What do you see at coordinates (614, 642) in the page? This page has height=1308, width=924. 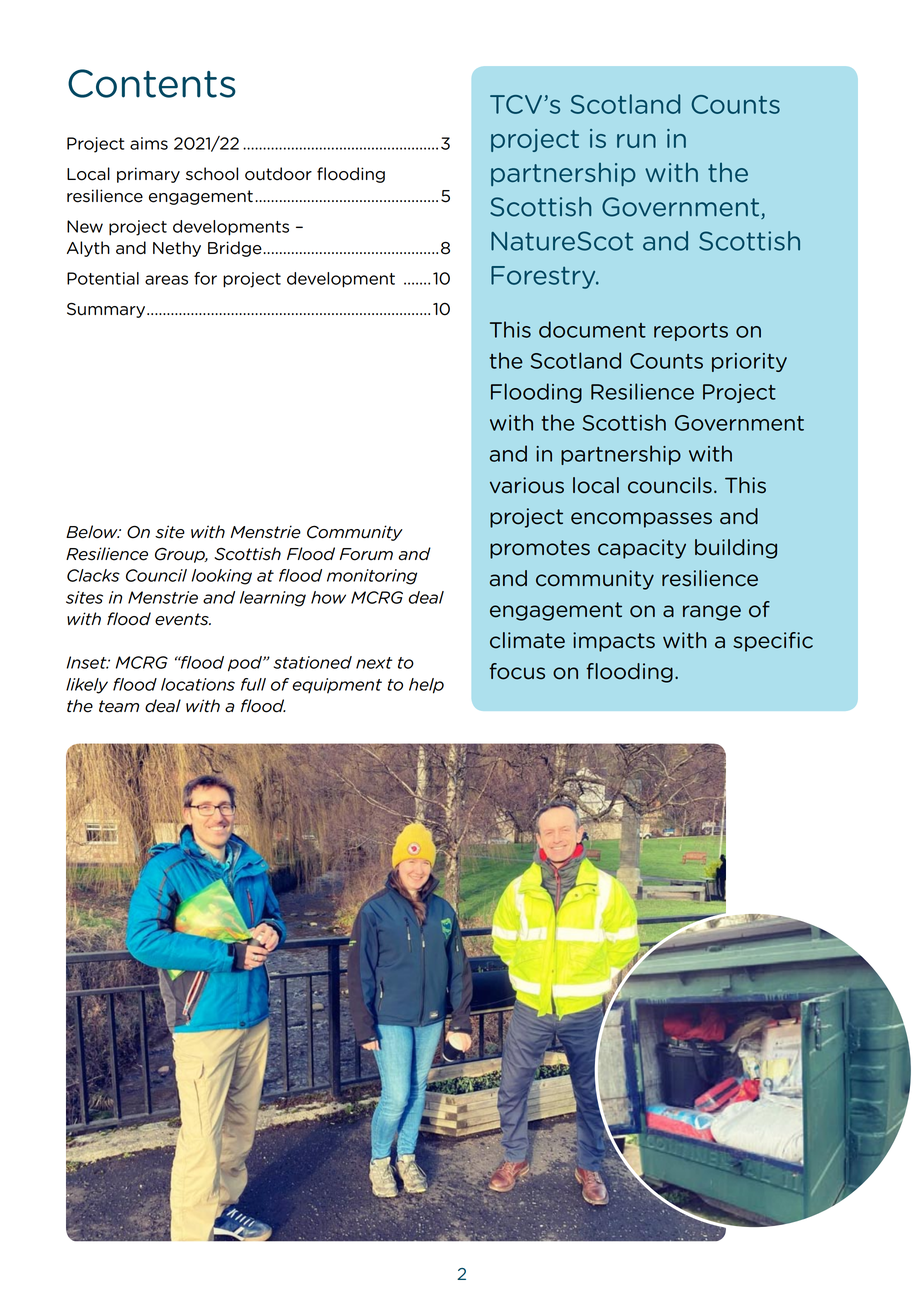 I see `impacts` at bounding box center [614, 642].
